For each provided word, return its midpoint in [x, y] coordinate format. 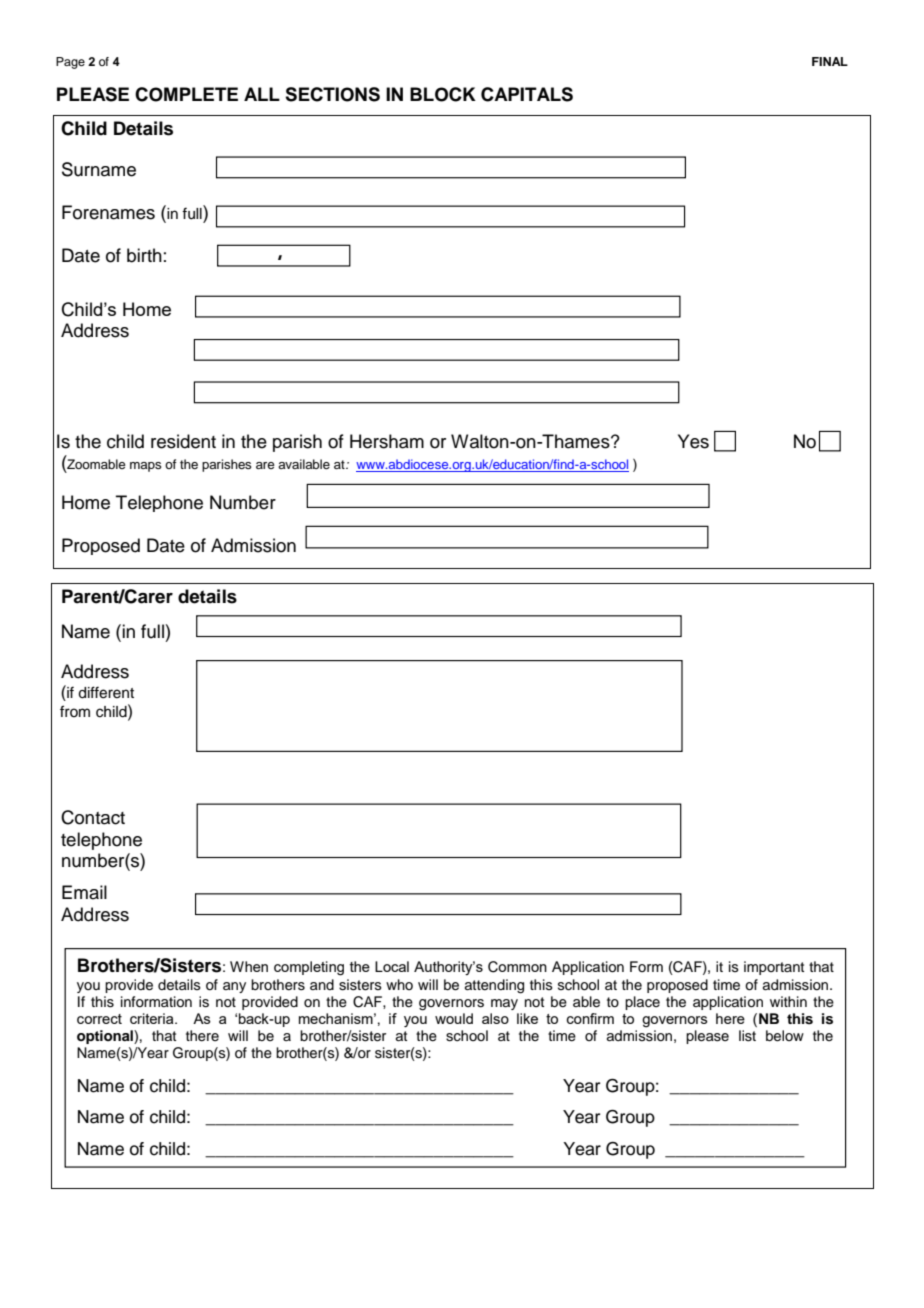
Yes [693, 441]
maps [146, 467]
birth [144, 255]
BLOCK [443, 94]
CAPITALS [527, 94]
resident [183, 441]
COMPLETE [186, 94]
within [788, 1001]
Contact [93, 817]
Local [392, 966]
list [747, 1036]
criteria [153, 1018]
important [774, 968]
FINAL [830, 61]
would [454, 1018]
